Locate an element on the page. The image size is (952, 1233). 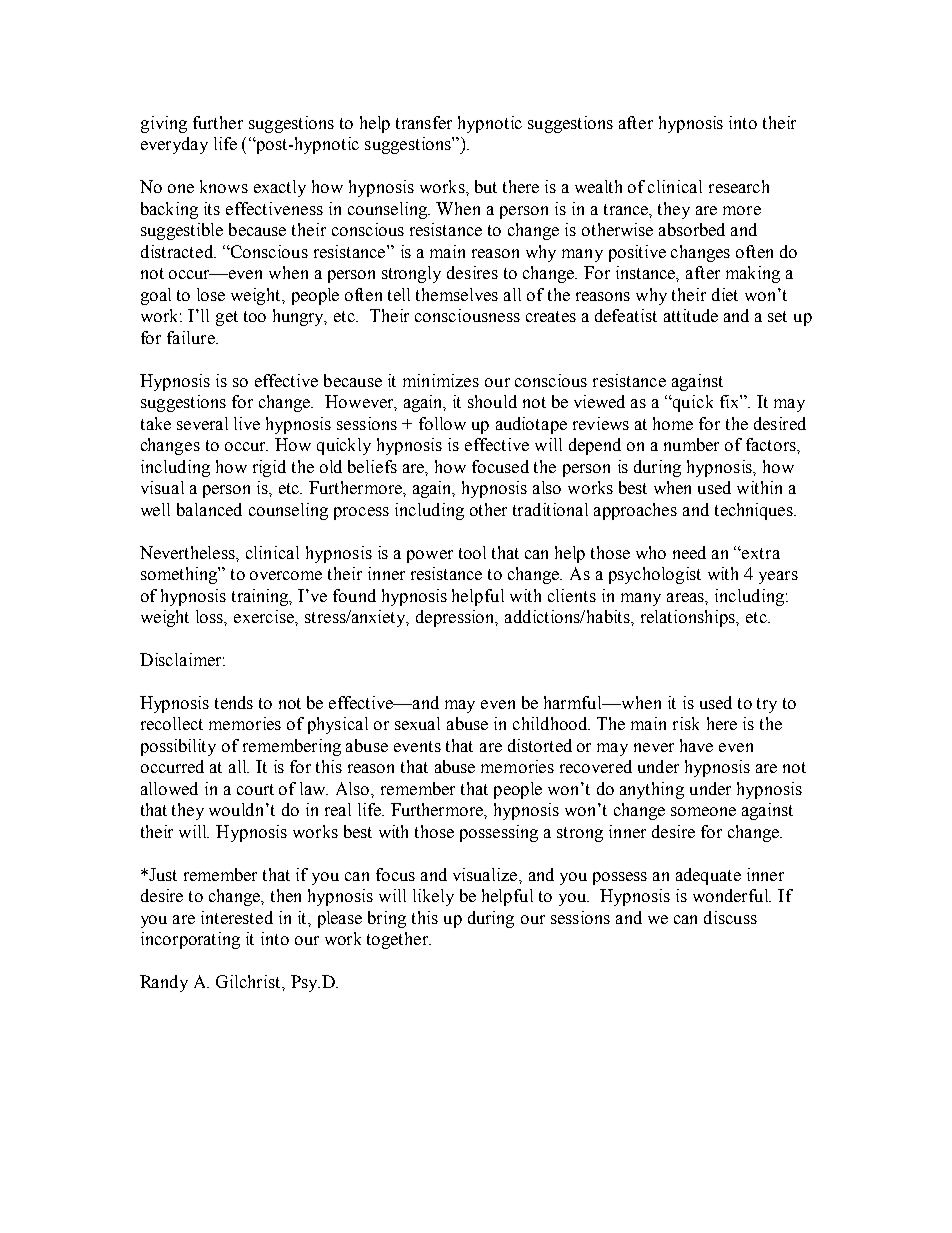
research is located at coordinates (739, 186).
